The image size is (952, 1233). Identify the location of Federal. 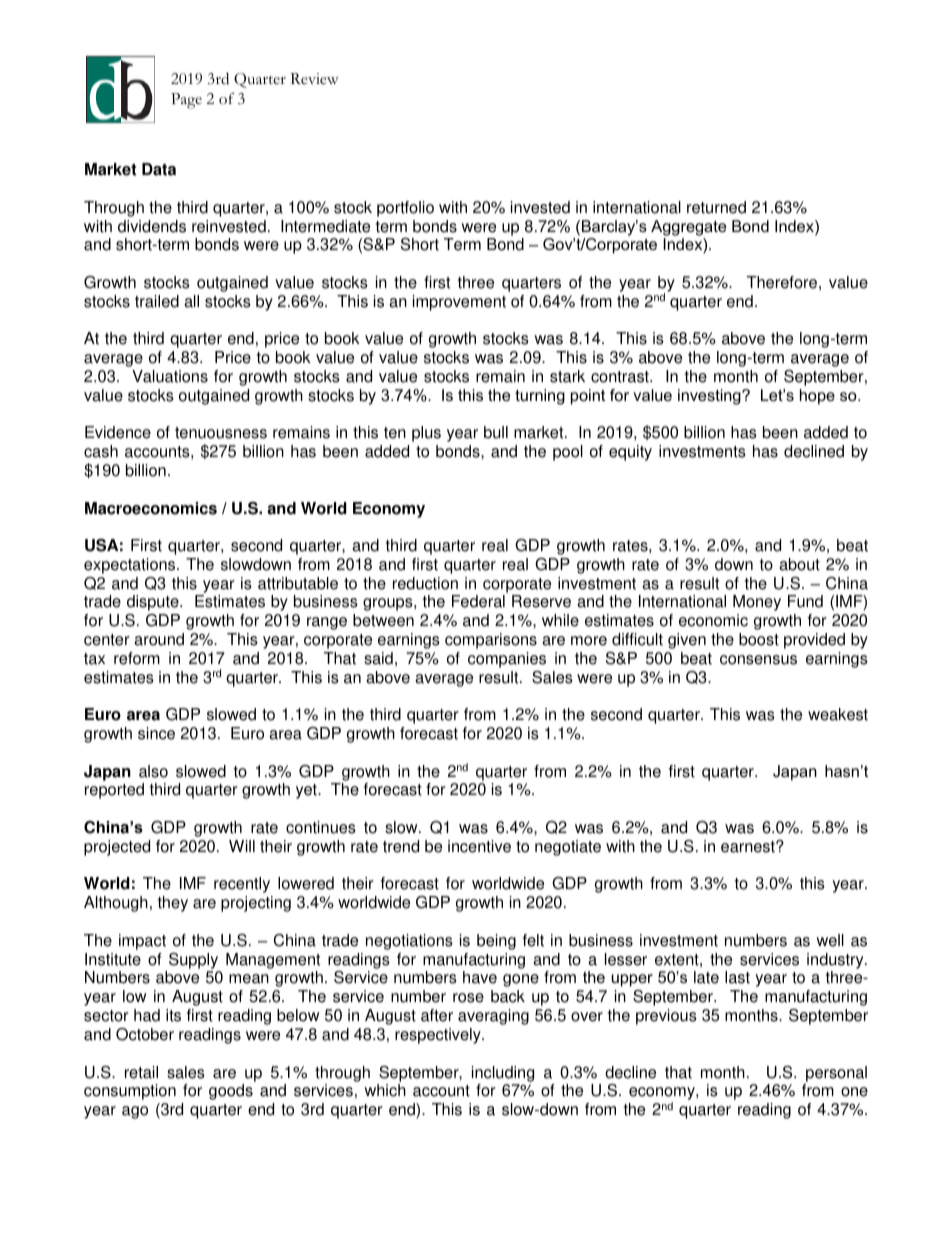
(478, 601).
